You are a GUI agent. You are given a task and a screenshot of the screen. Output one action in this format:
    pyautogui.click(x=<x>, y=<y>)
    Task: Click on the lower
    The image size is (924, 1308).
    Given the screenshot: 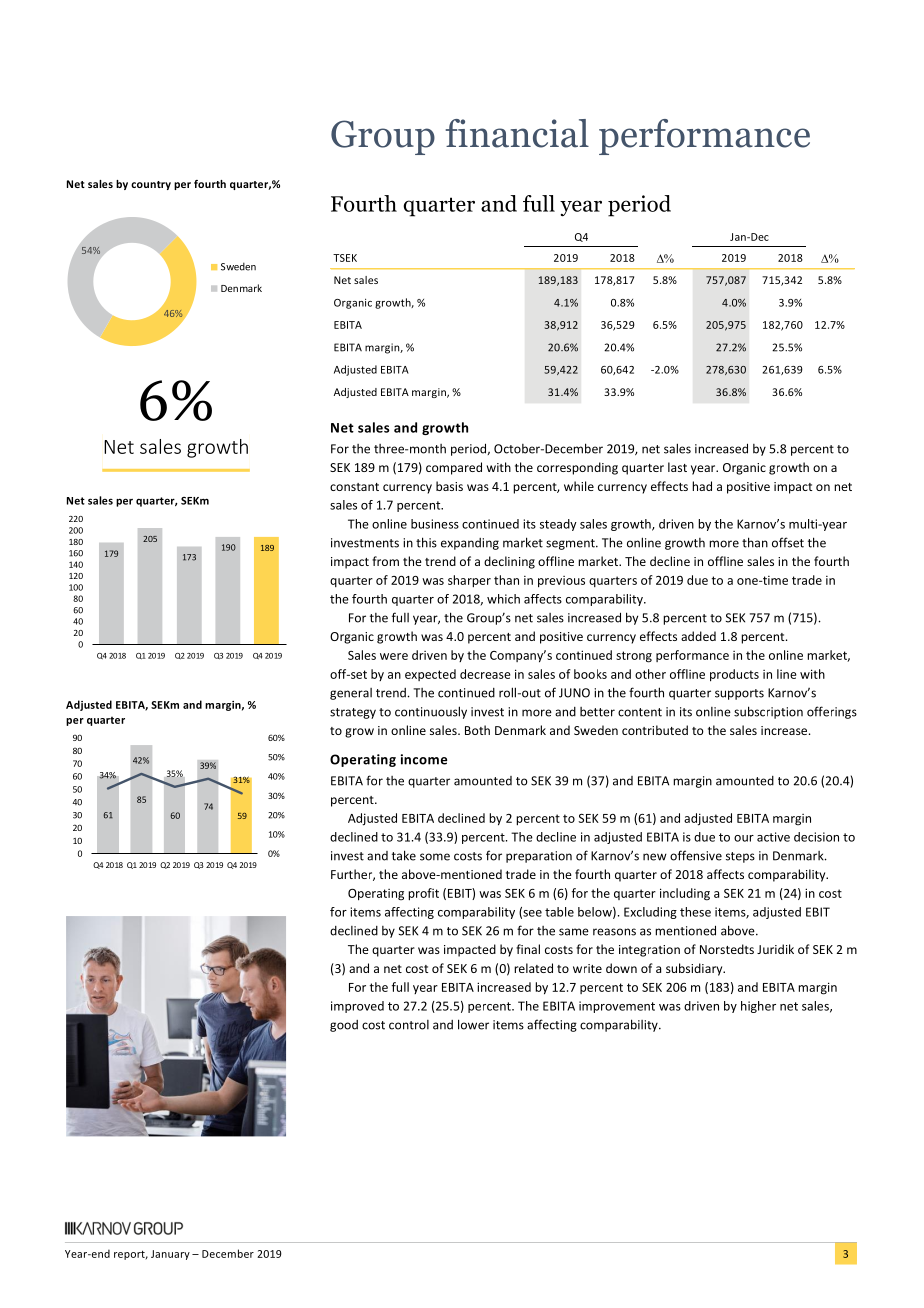 What is the action you would take?
    pyautogui.click(x=473, y=1024)
